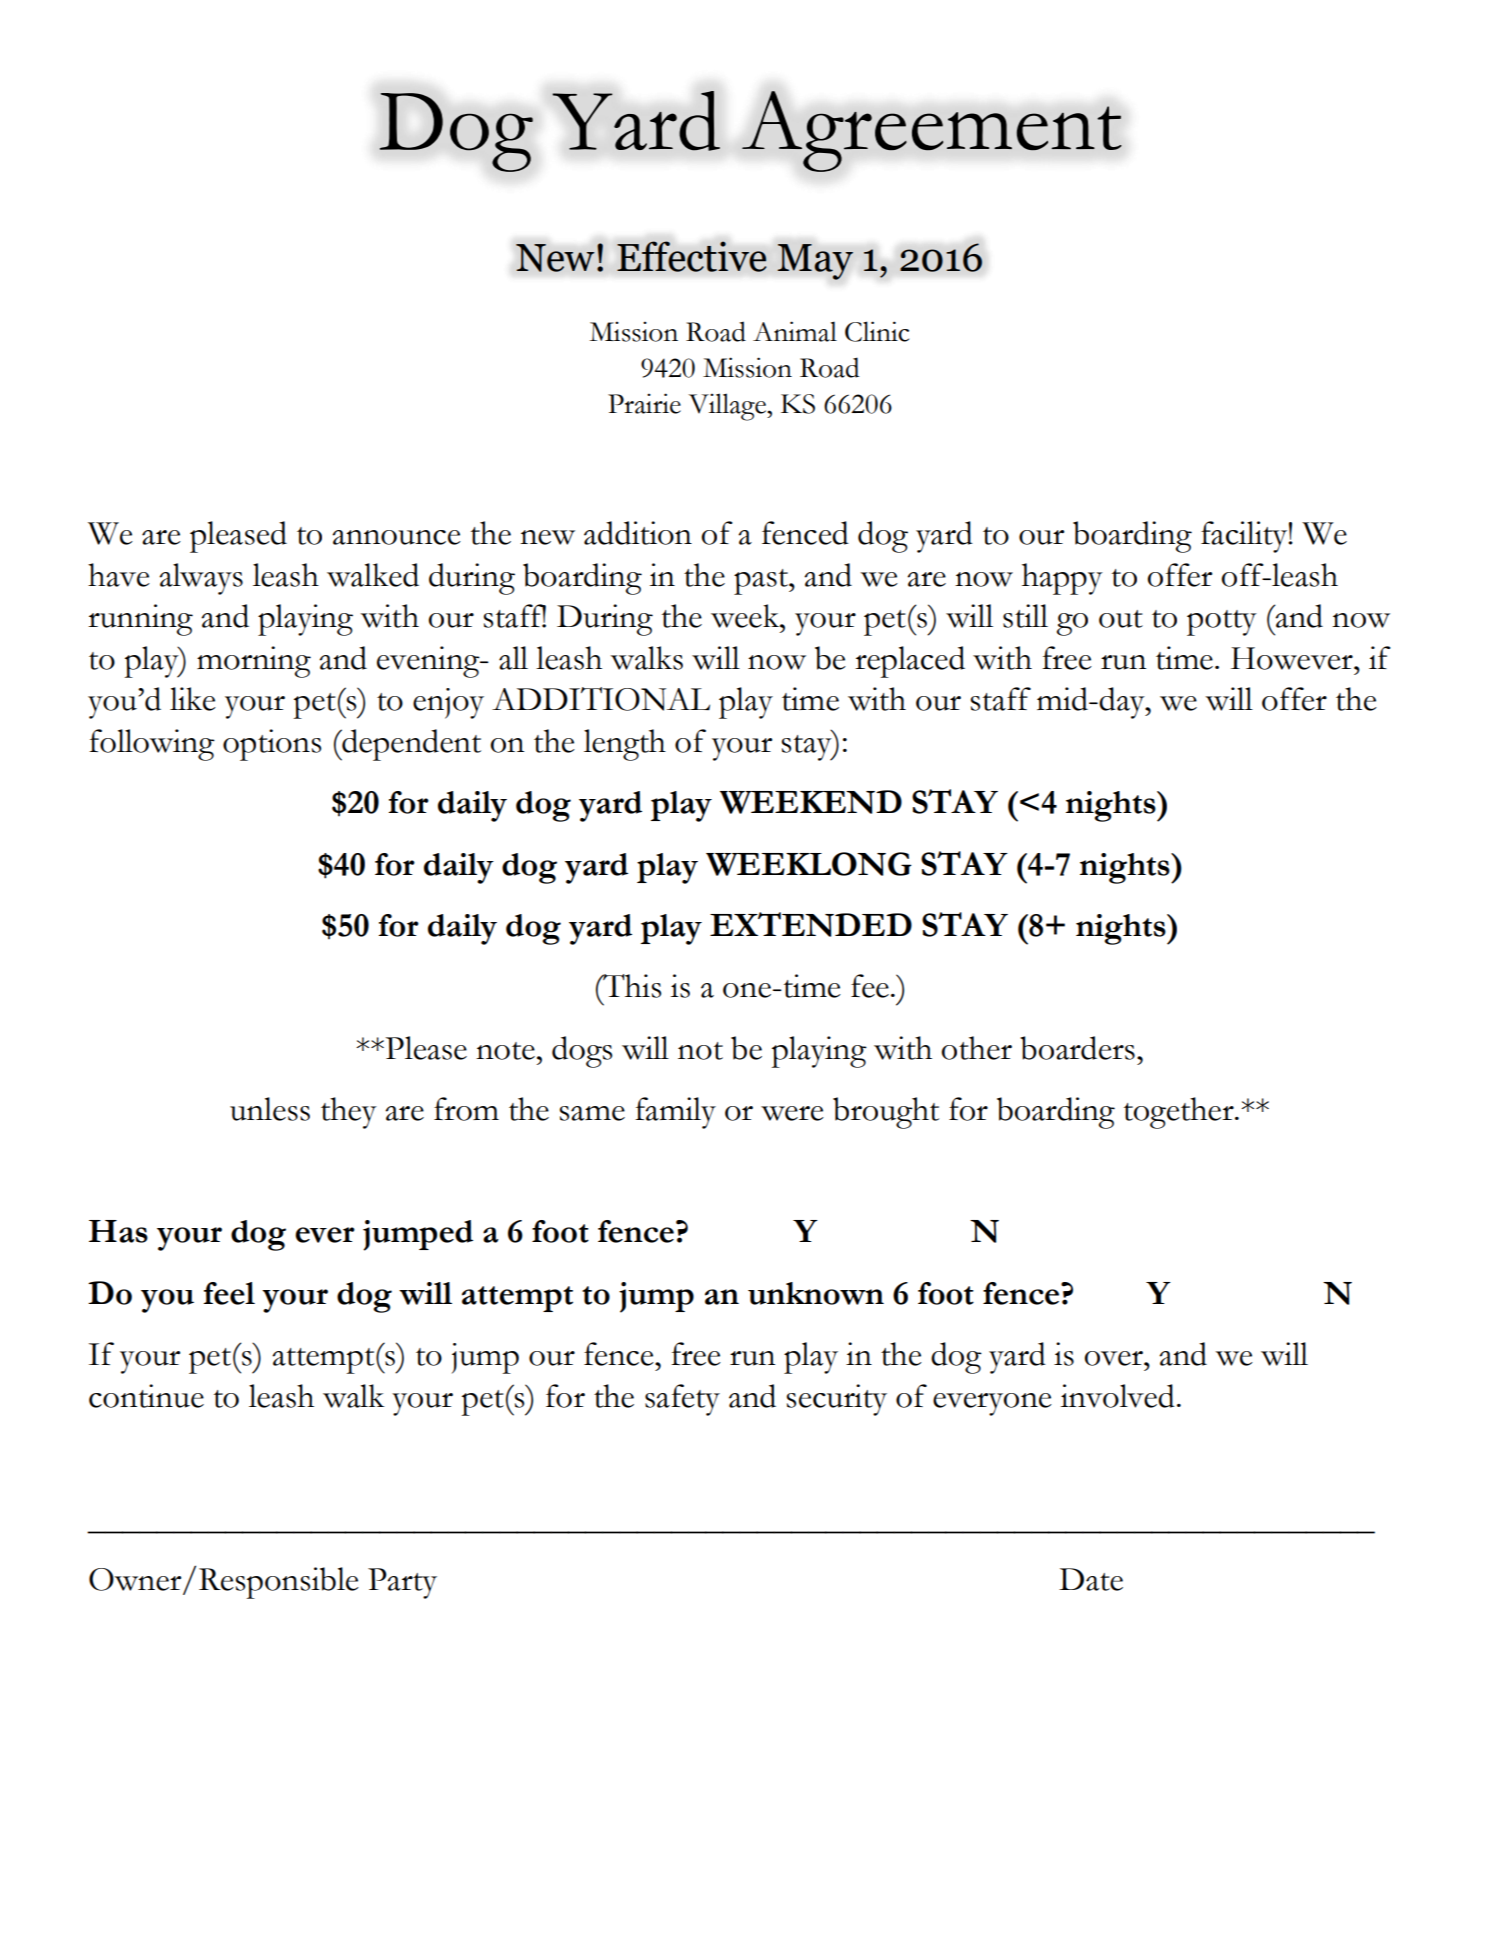 The height and width of the screenshot is (1941, 1500). Describe the element at coordinates (692, 256) in the screenshot. I see `Effective` at that location.
